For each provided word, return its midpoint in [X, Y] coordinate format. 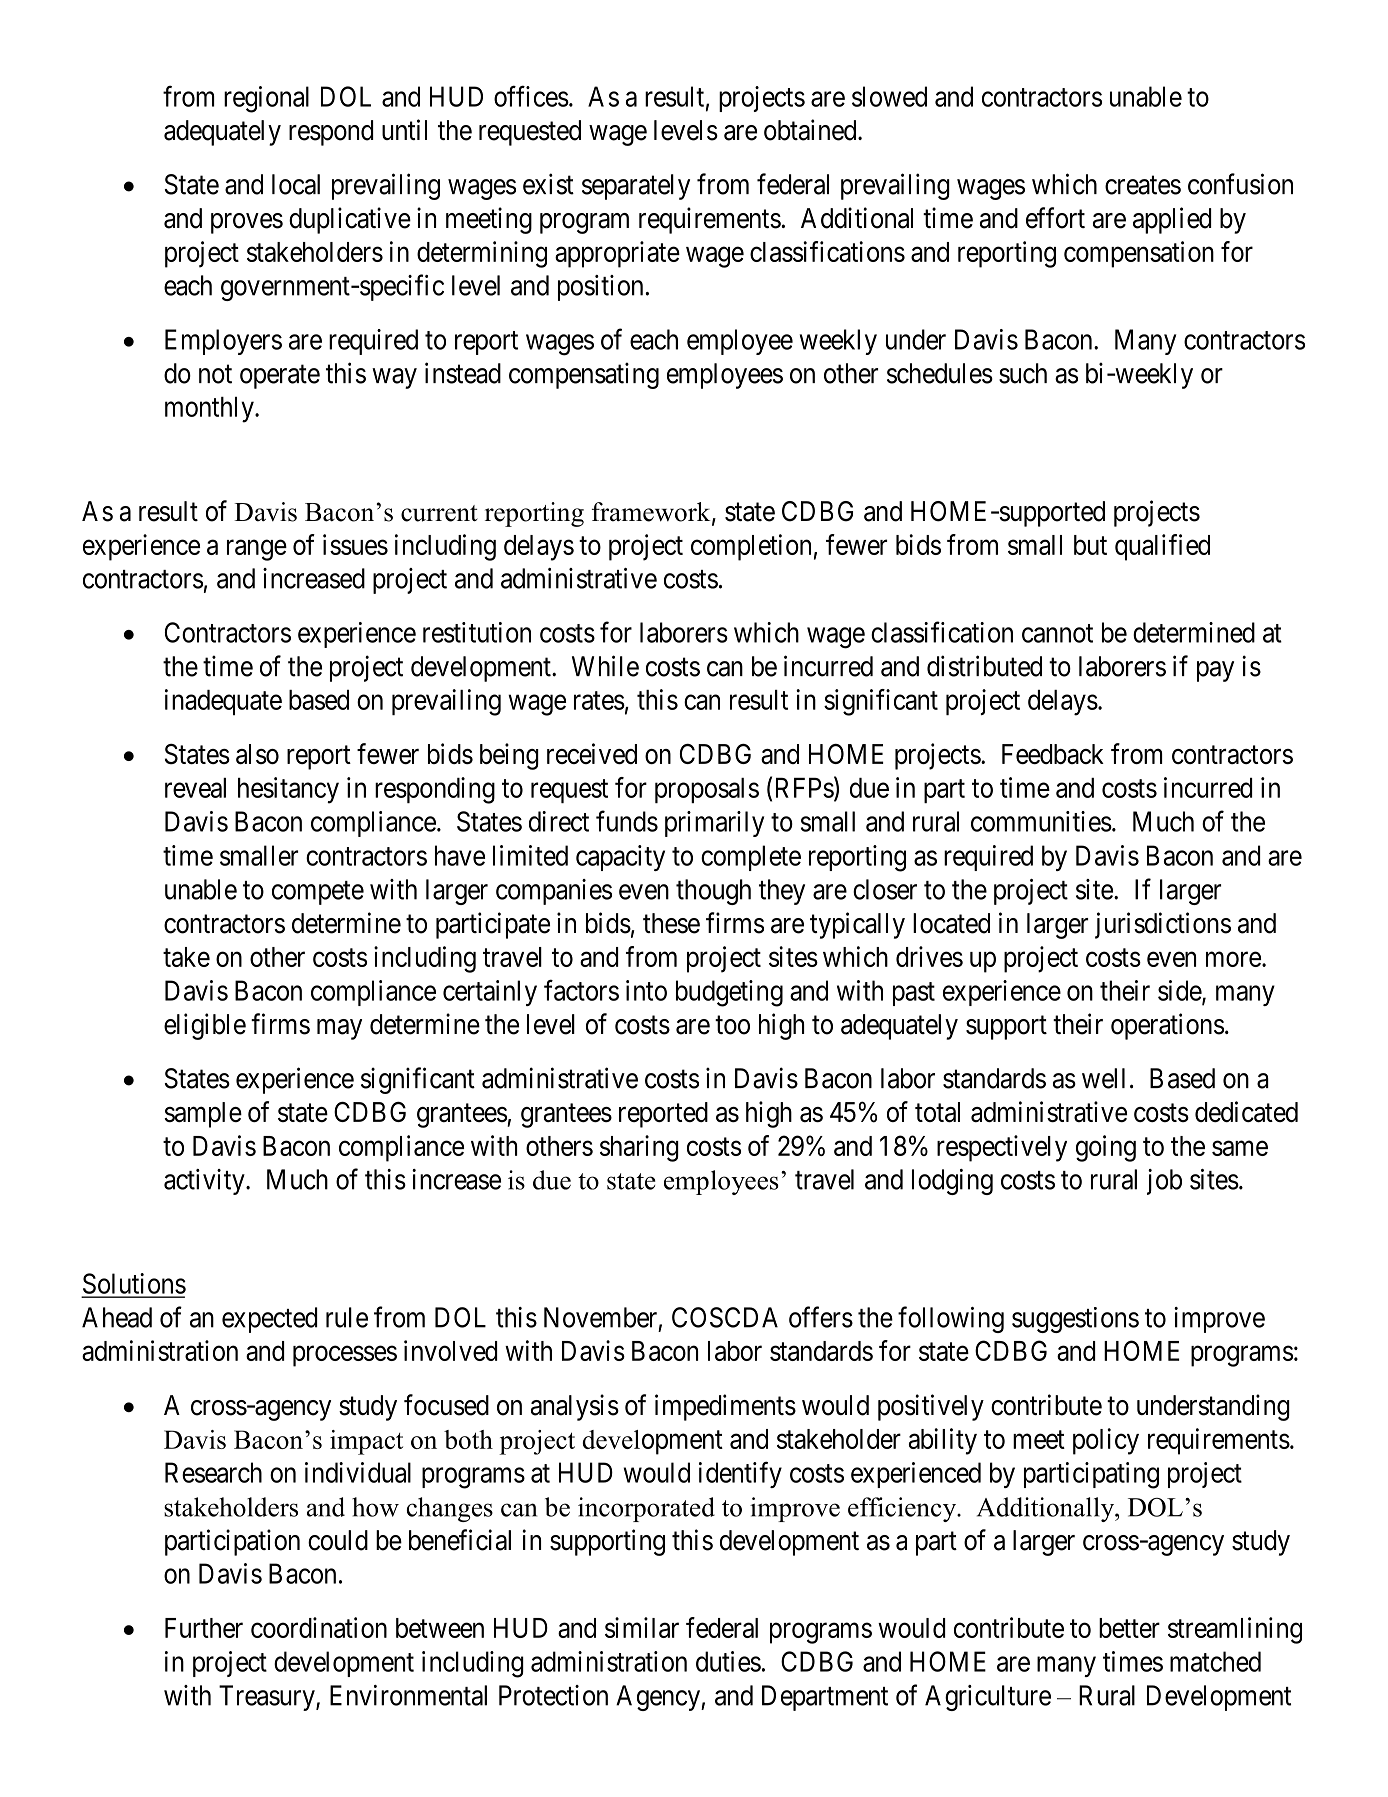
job [1164, 1182]
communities [1041, 821]
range [257, 550]
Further [204, 1628]
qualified [1162, 547]
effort [1055, 218]
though [713, 892]
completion [751, 547]
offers [821, 1317]
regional [266, 99]
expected [269, 1320]
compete [318, 893]
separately [636, 187]
